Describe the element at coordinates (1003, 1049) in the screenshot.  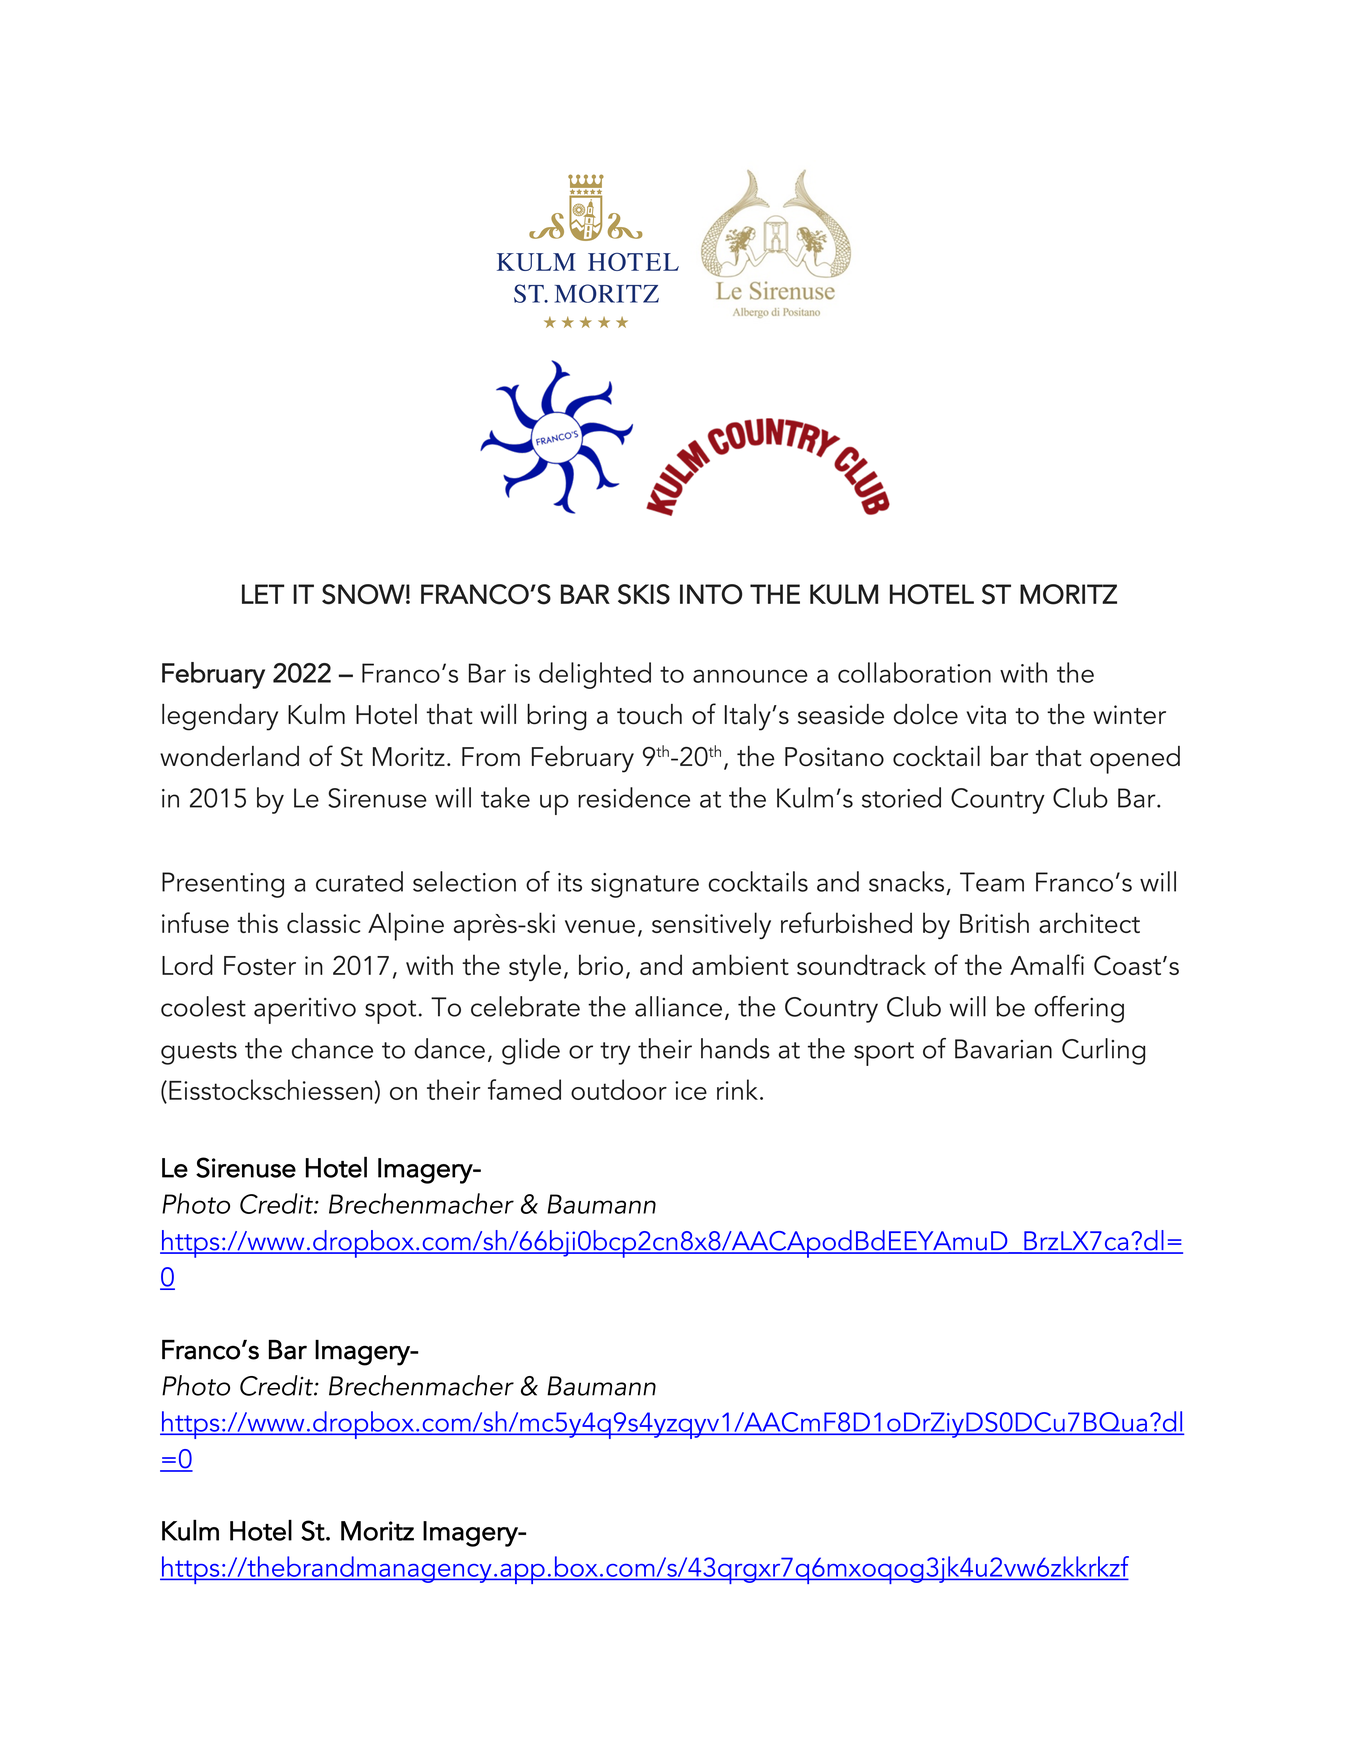
I see `Bavarian` at that location.
